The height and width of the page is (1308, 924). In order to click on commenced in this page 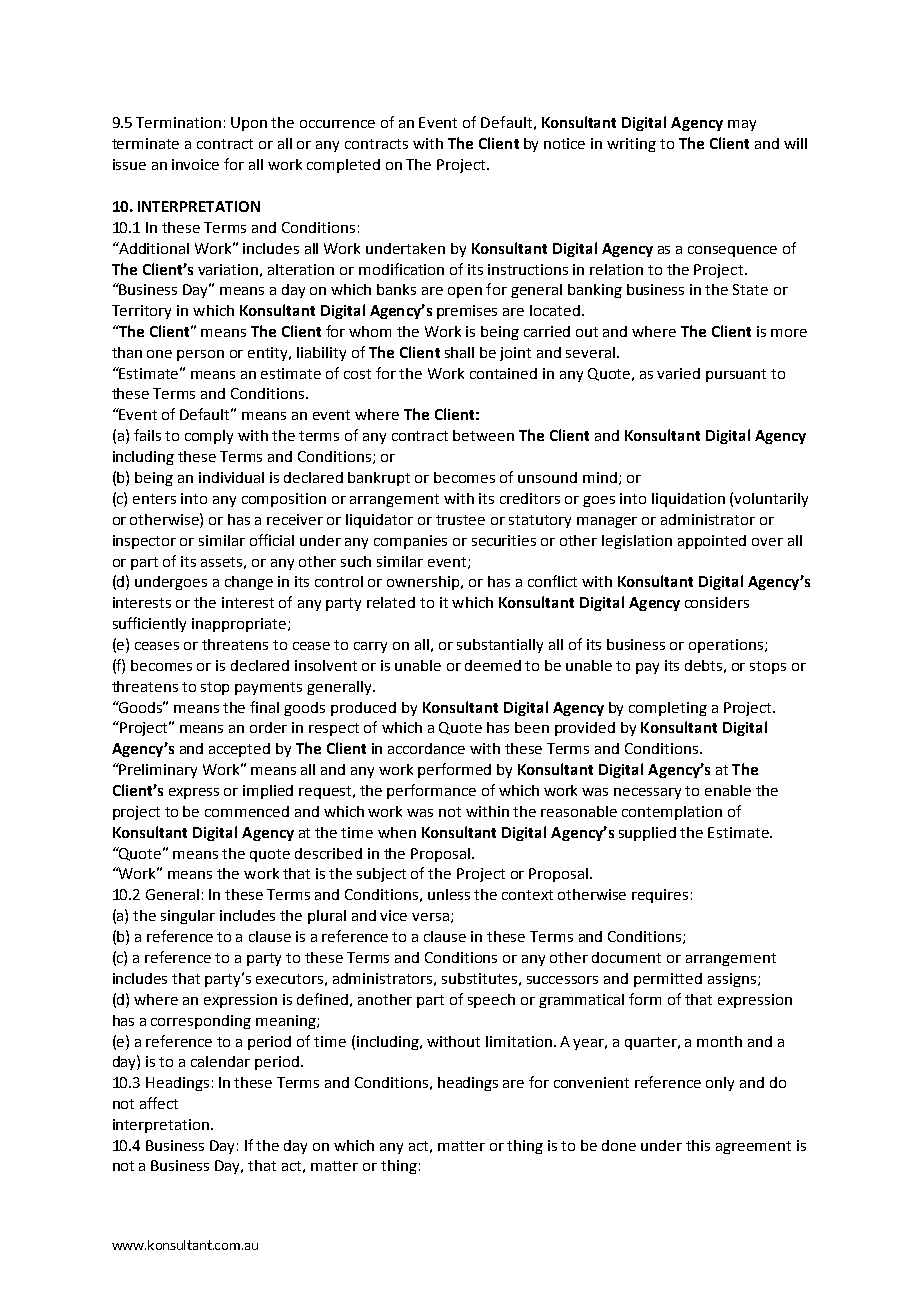, I will do `click(247, 811)`.
